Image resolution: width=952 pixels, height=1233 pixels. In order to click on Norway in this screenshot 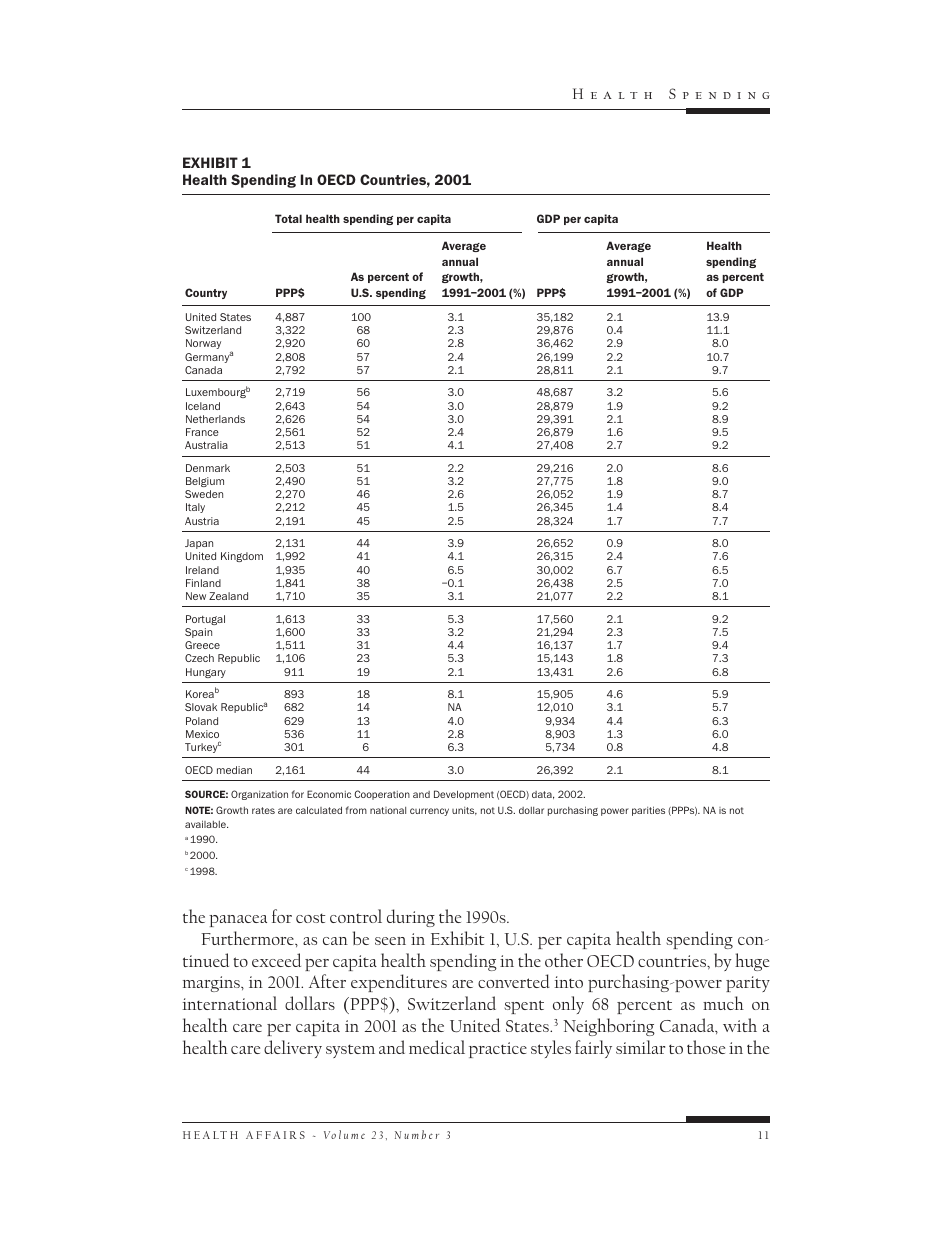, I will do `click(203, 344)`.
